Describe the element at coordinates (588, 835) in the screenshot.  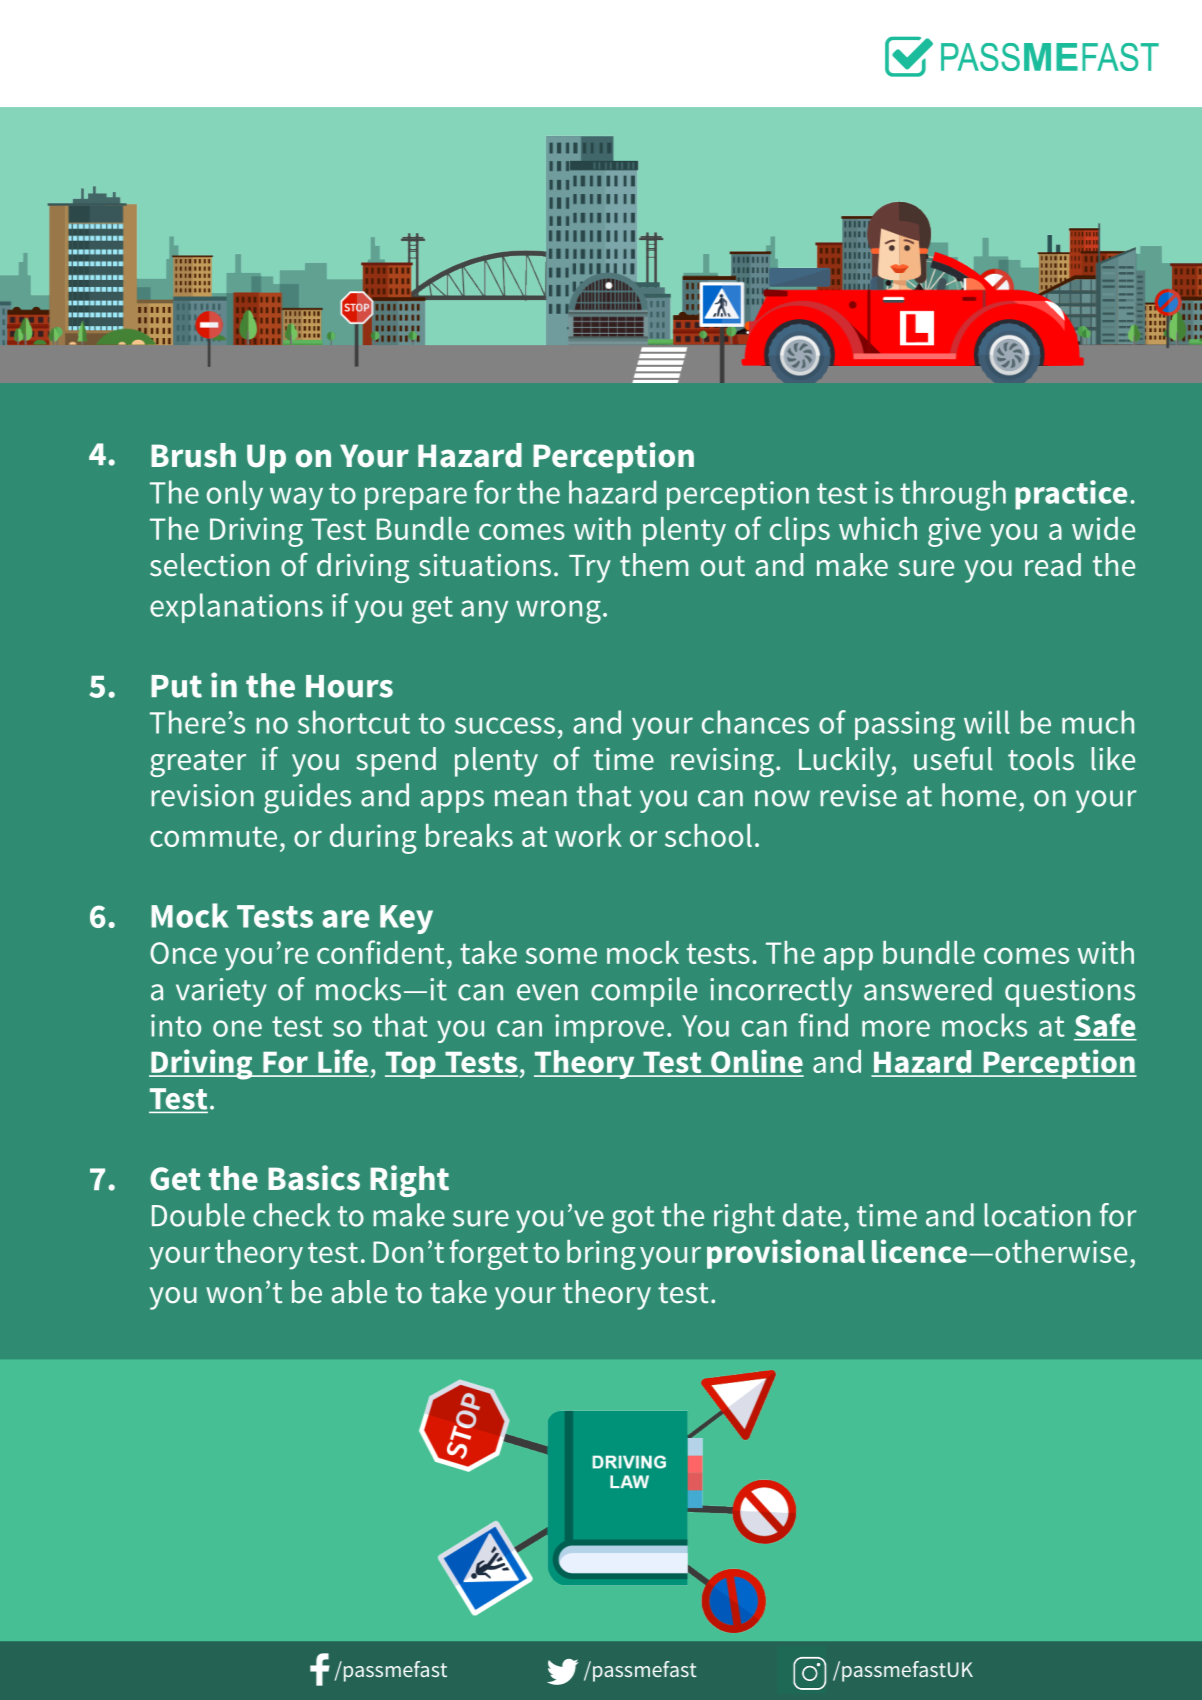
I see `work` at that location.
